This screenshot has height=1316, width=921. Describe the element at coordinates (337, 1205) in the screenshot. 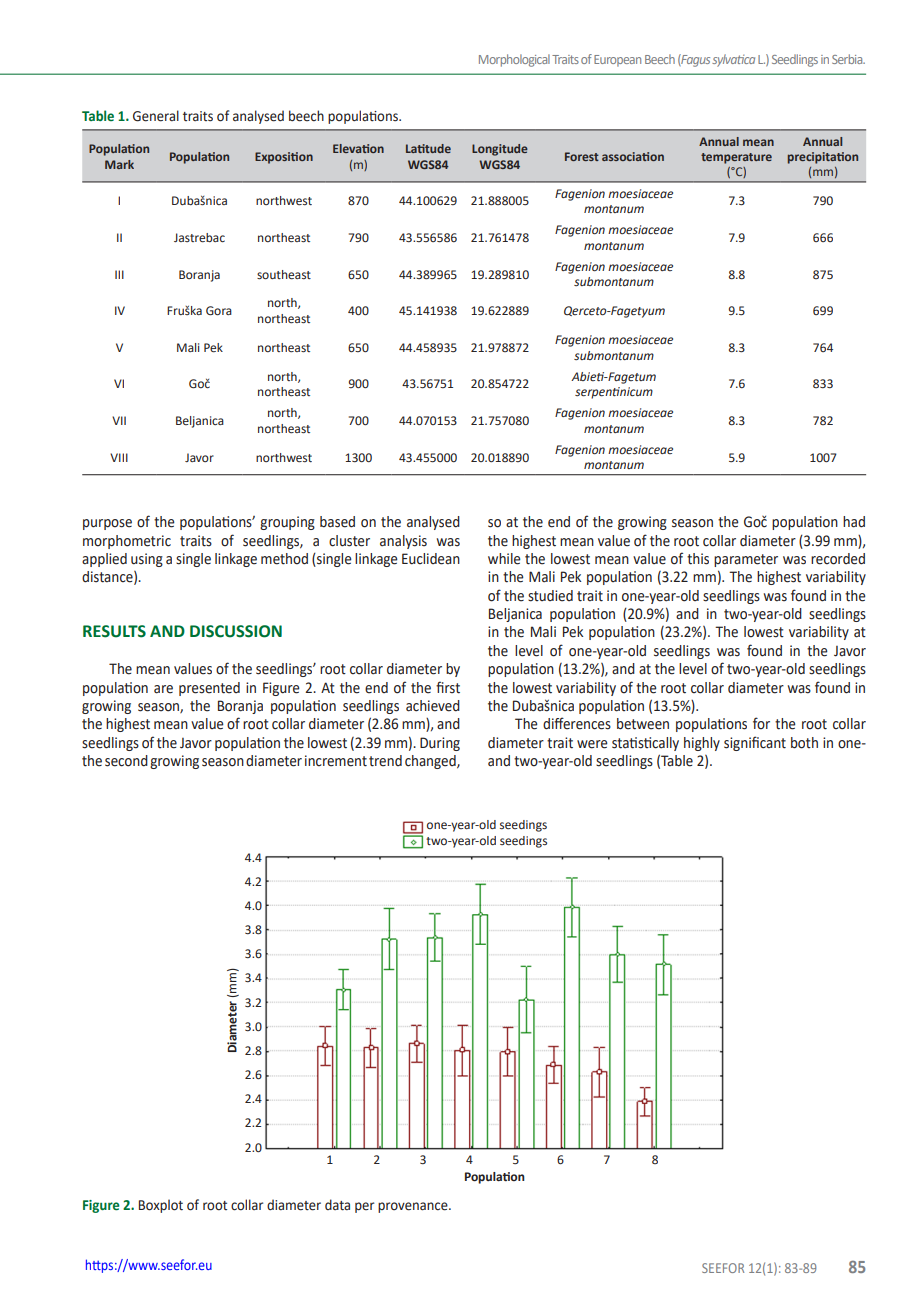

I see `data` at that location.
